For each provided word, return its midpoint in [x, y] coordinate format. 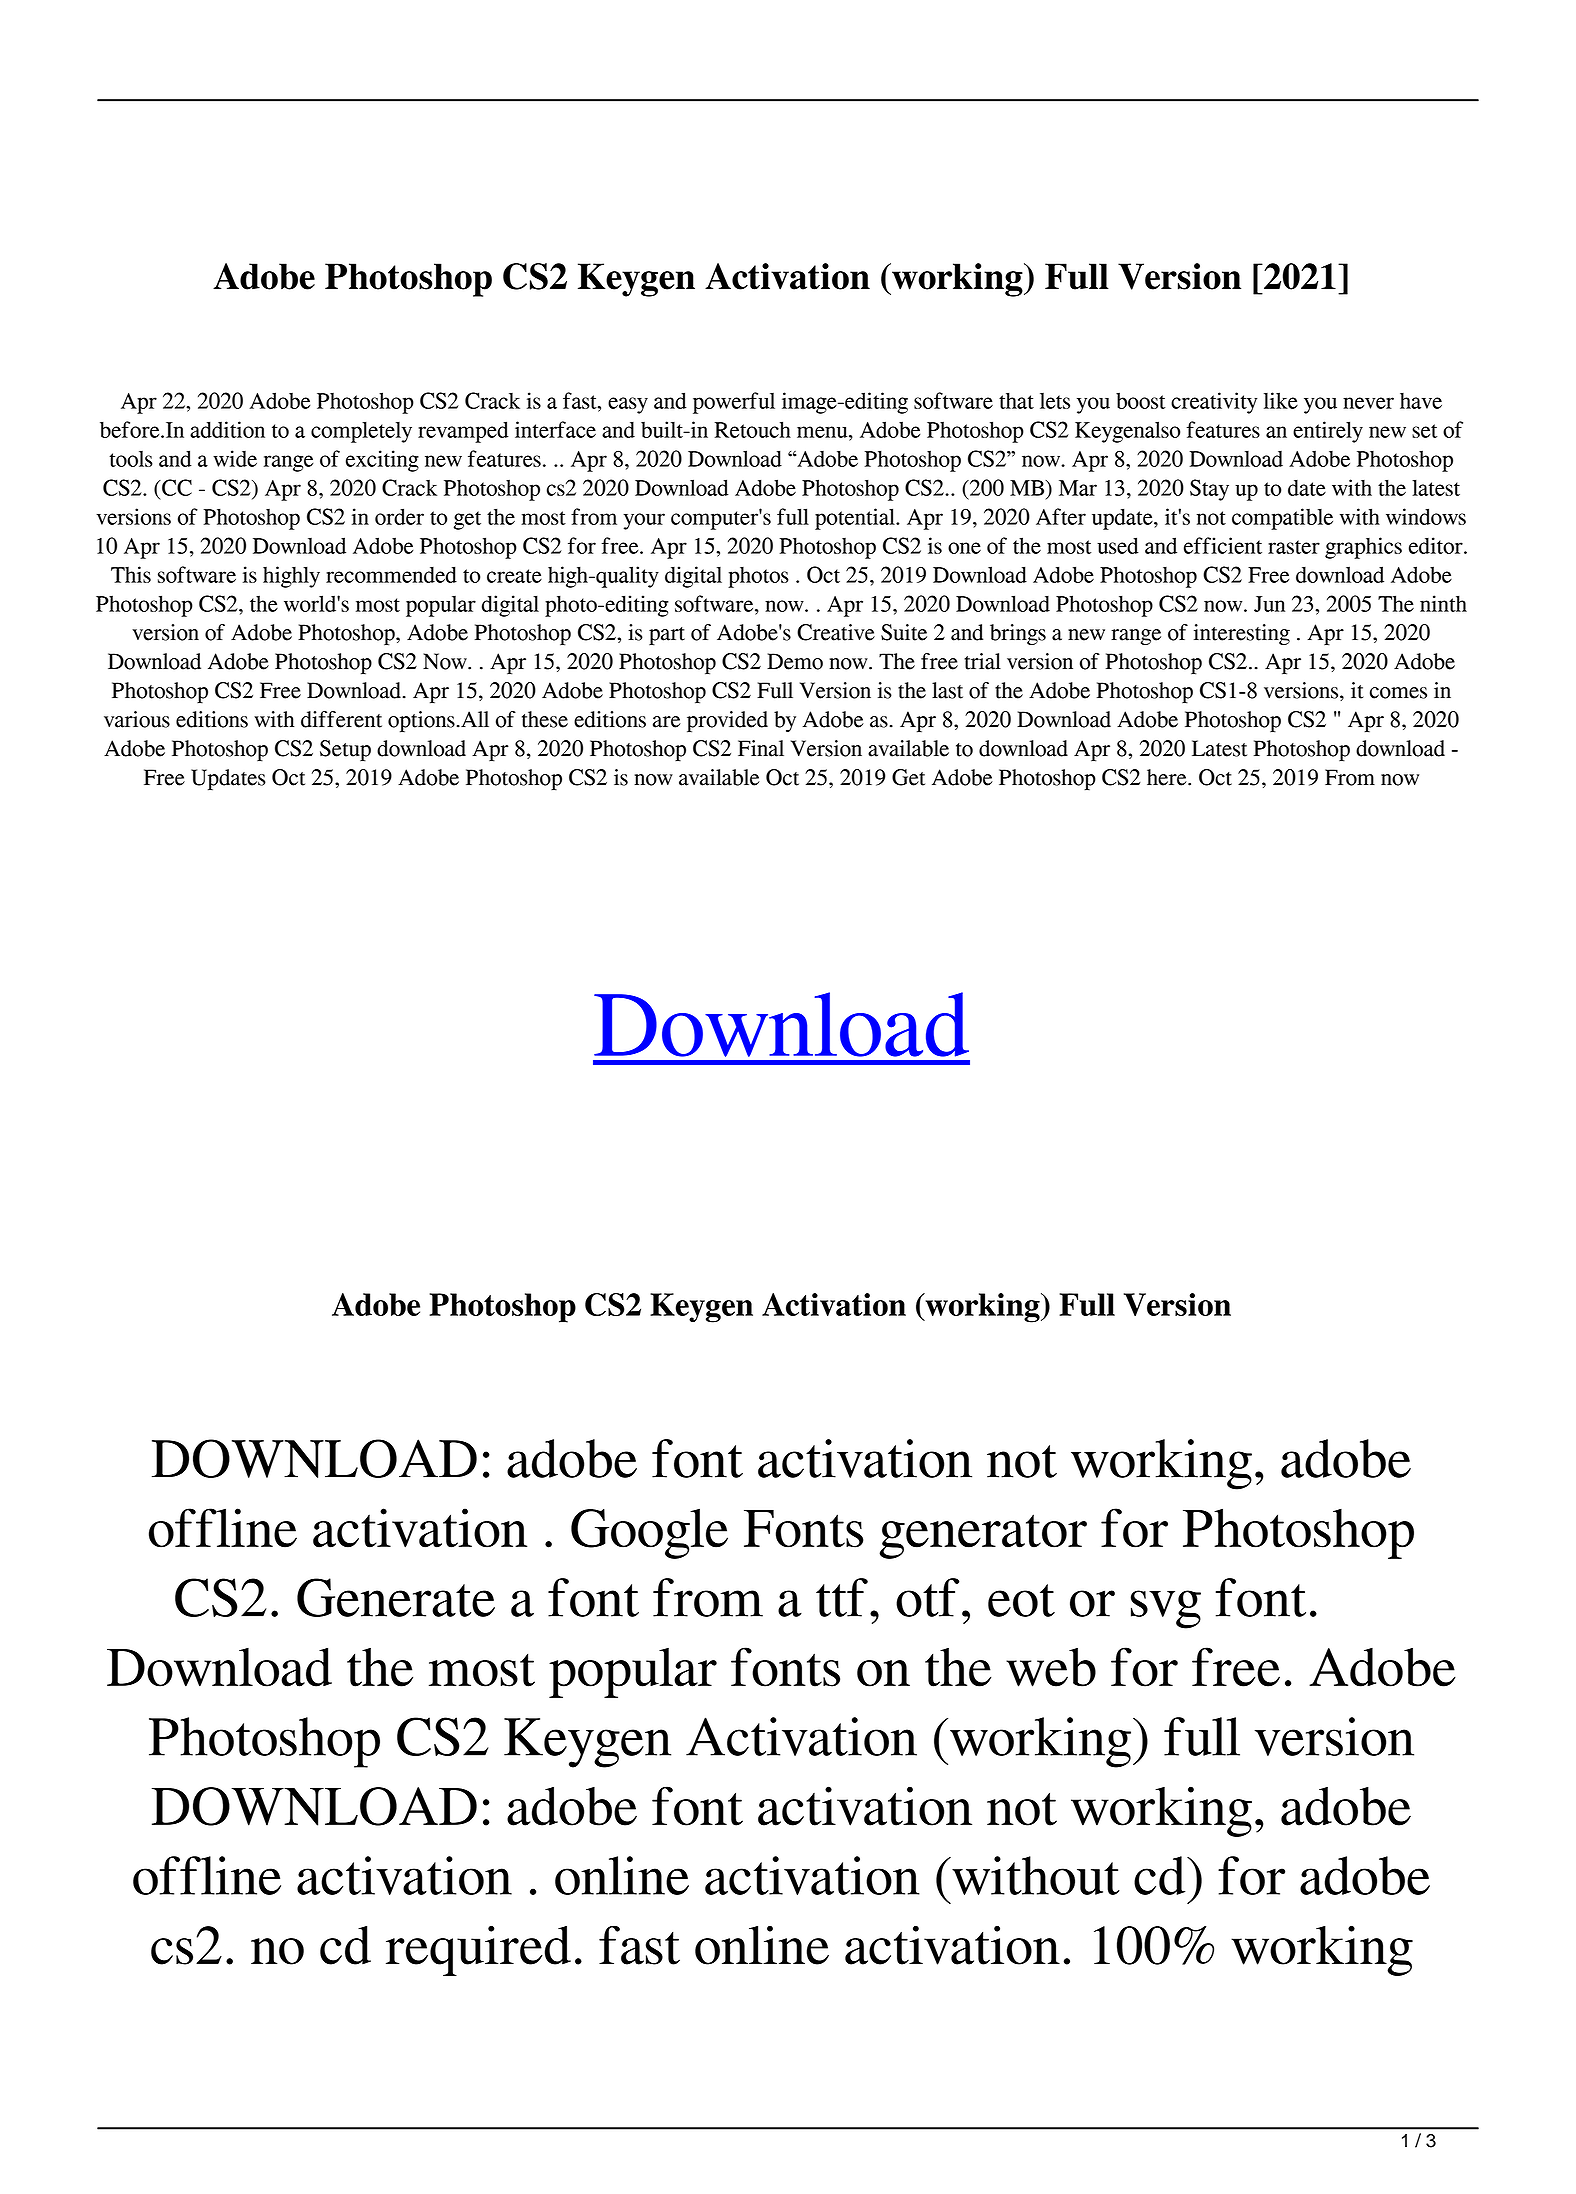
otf [927, 1597]
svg [1166, 1609]
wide [235, 458]
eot [1021, 1600]
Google [649, 1533]
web [1051, 1667]
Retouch [753, 429]
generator [983, 1536]
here [1168, 777]
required [478, 1950]
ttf [842, 1597]
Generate [396, 1597]
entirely [1328, 432]
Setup [345, 751]
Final [761, 748]
